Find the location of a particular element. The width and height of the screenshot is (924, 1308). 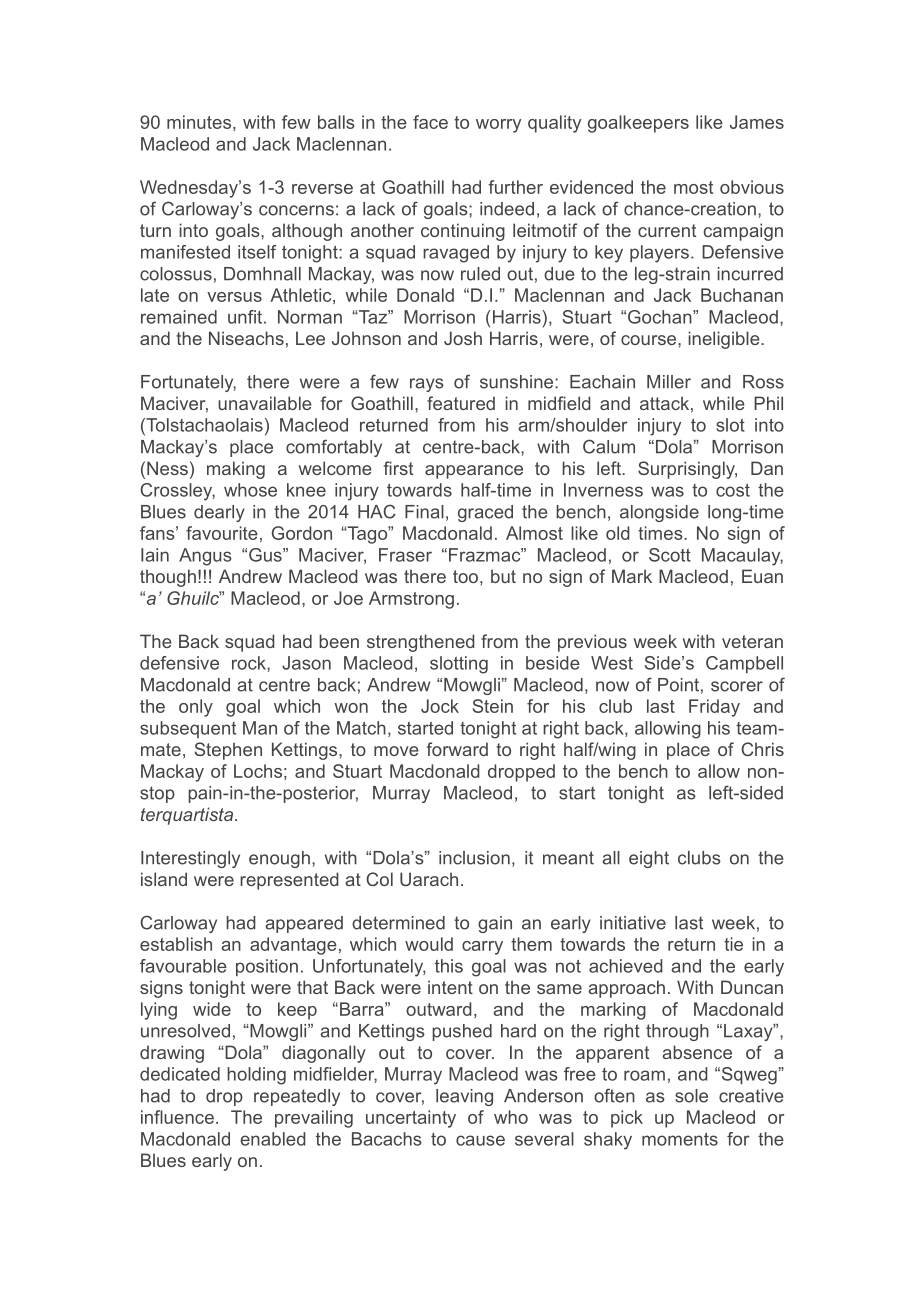

leaving is located at coordinates (464, 1097).
